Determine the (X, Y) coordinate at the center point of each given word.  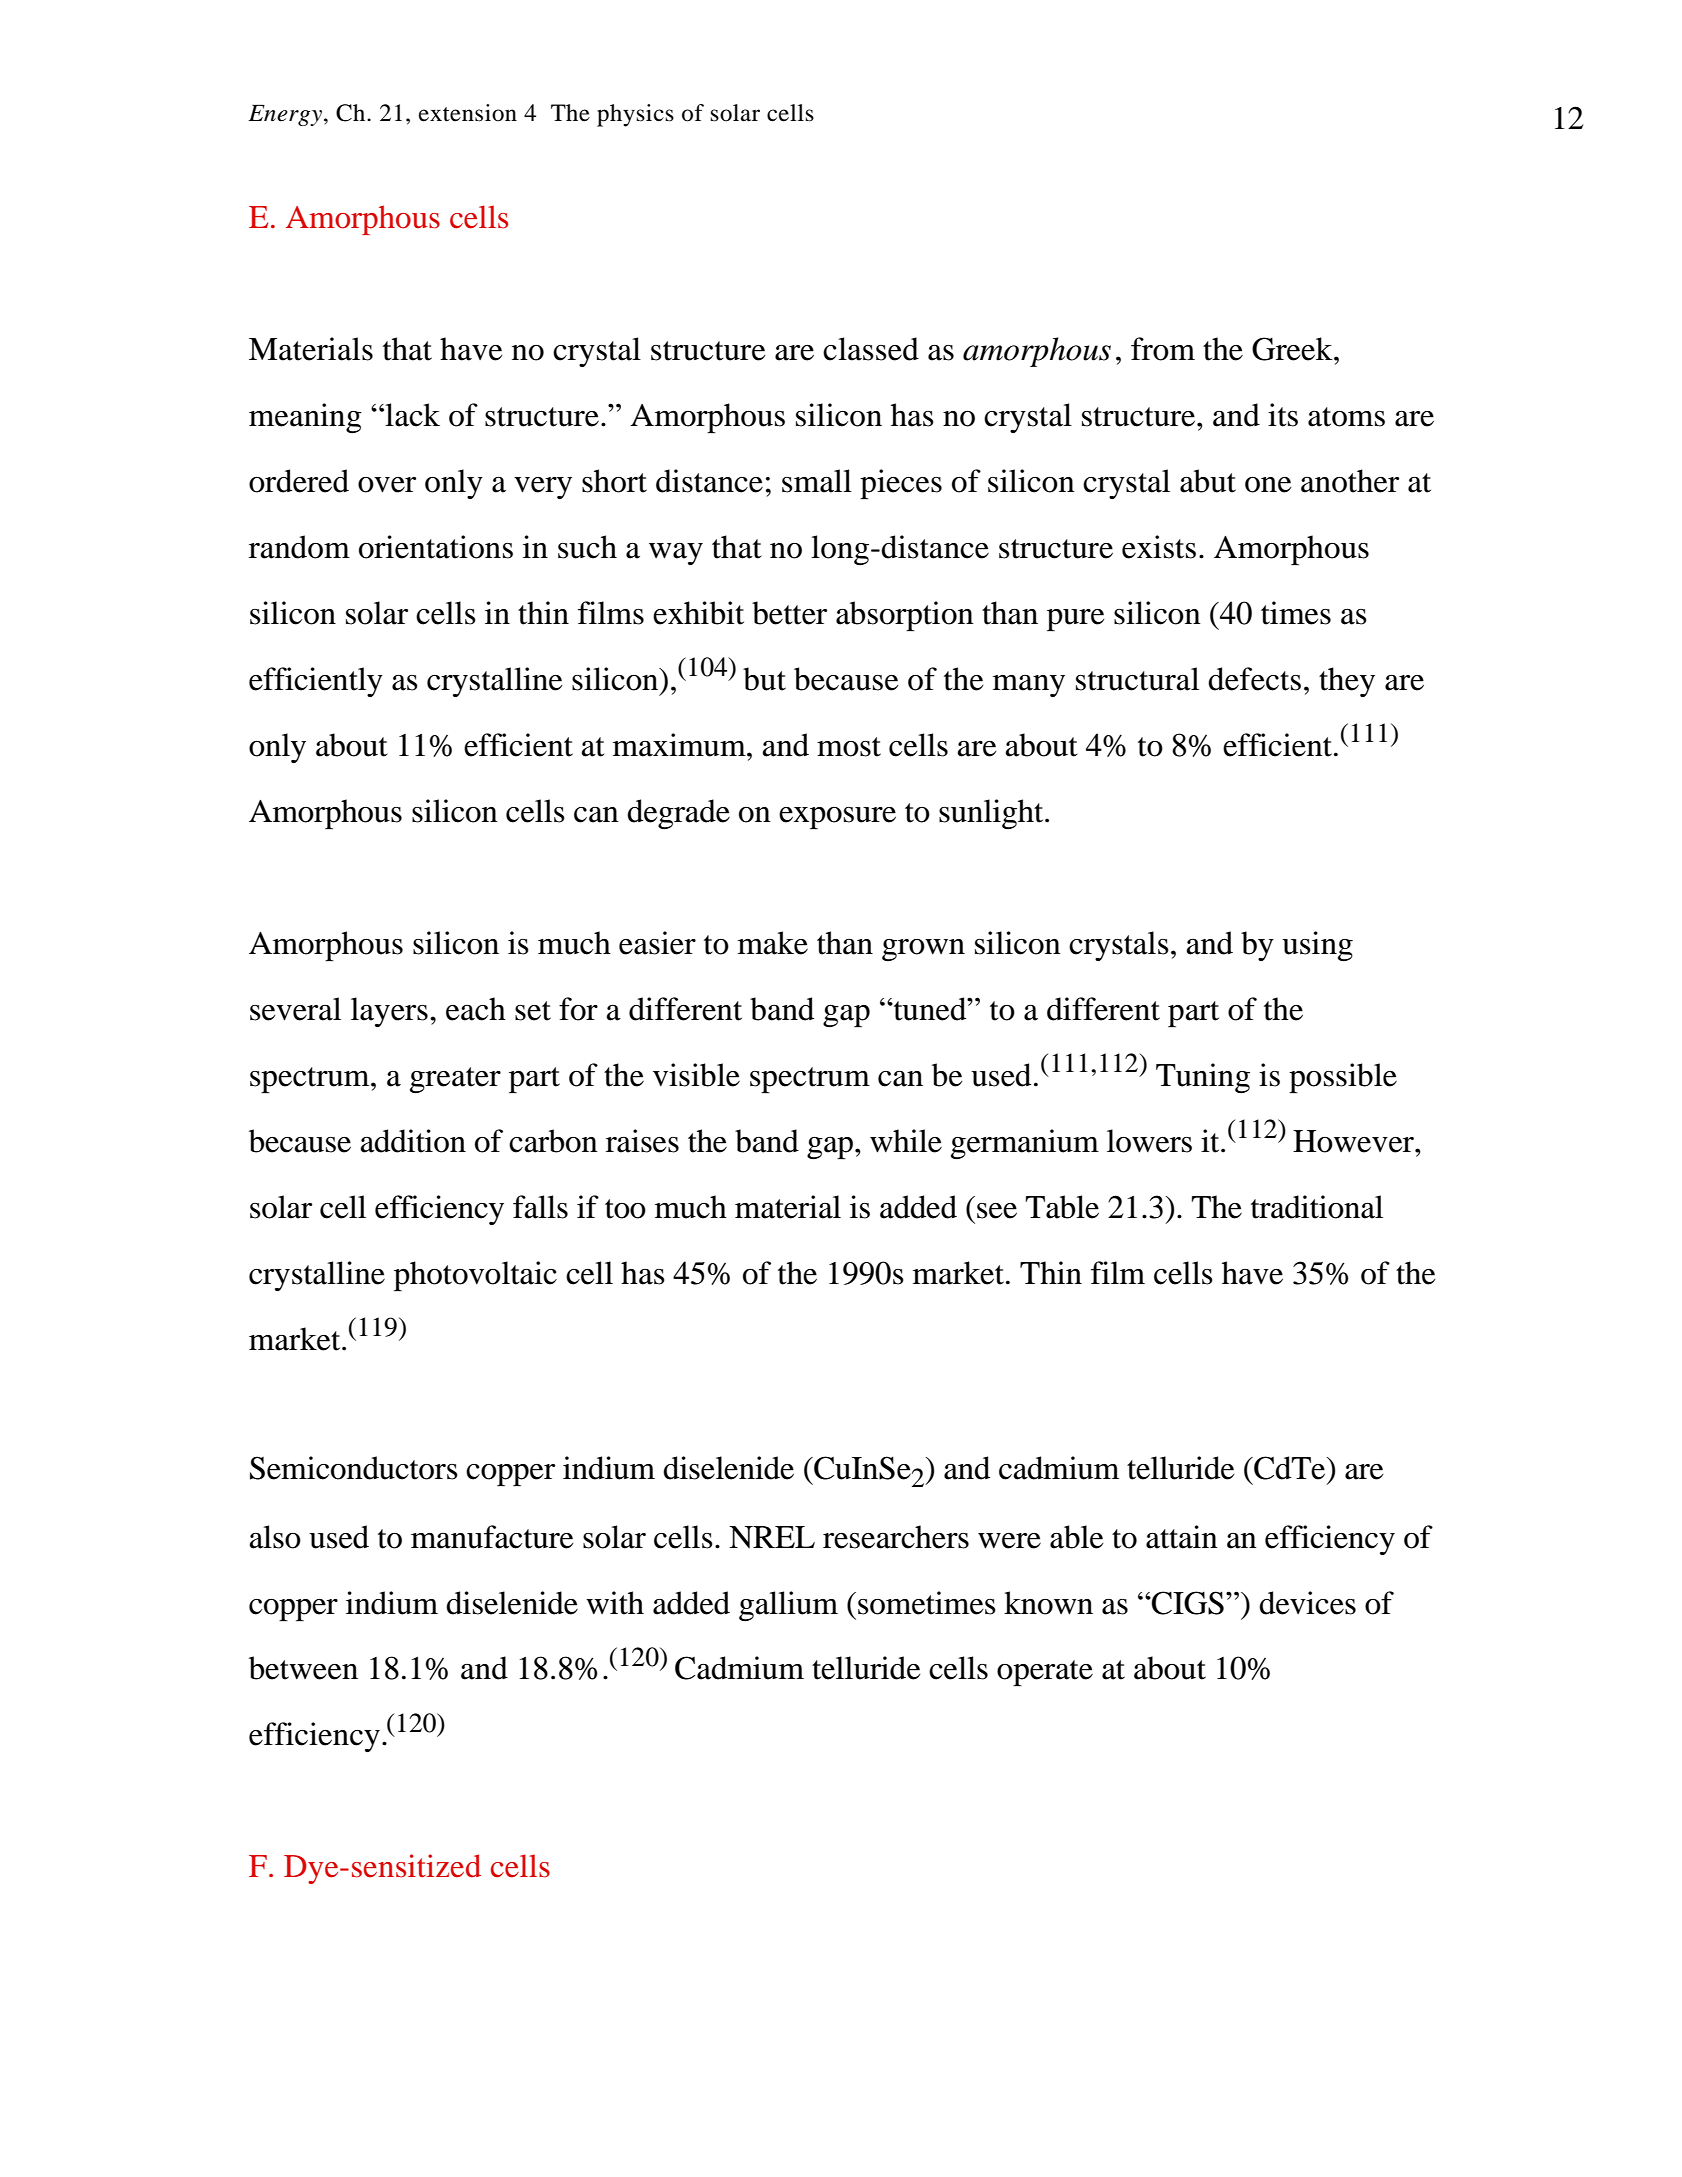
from (1163, 349)
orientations (436, 547)
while (906, 1141)
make (773, 943)
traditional (1317, 1207)
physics (635, 115)
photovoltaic (475, 1276)
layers (389, 1012)
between (303, 1668)
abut (1208, 481)
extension (468, 113)
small (817, 481)
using (1317, 946)
